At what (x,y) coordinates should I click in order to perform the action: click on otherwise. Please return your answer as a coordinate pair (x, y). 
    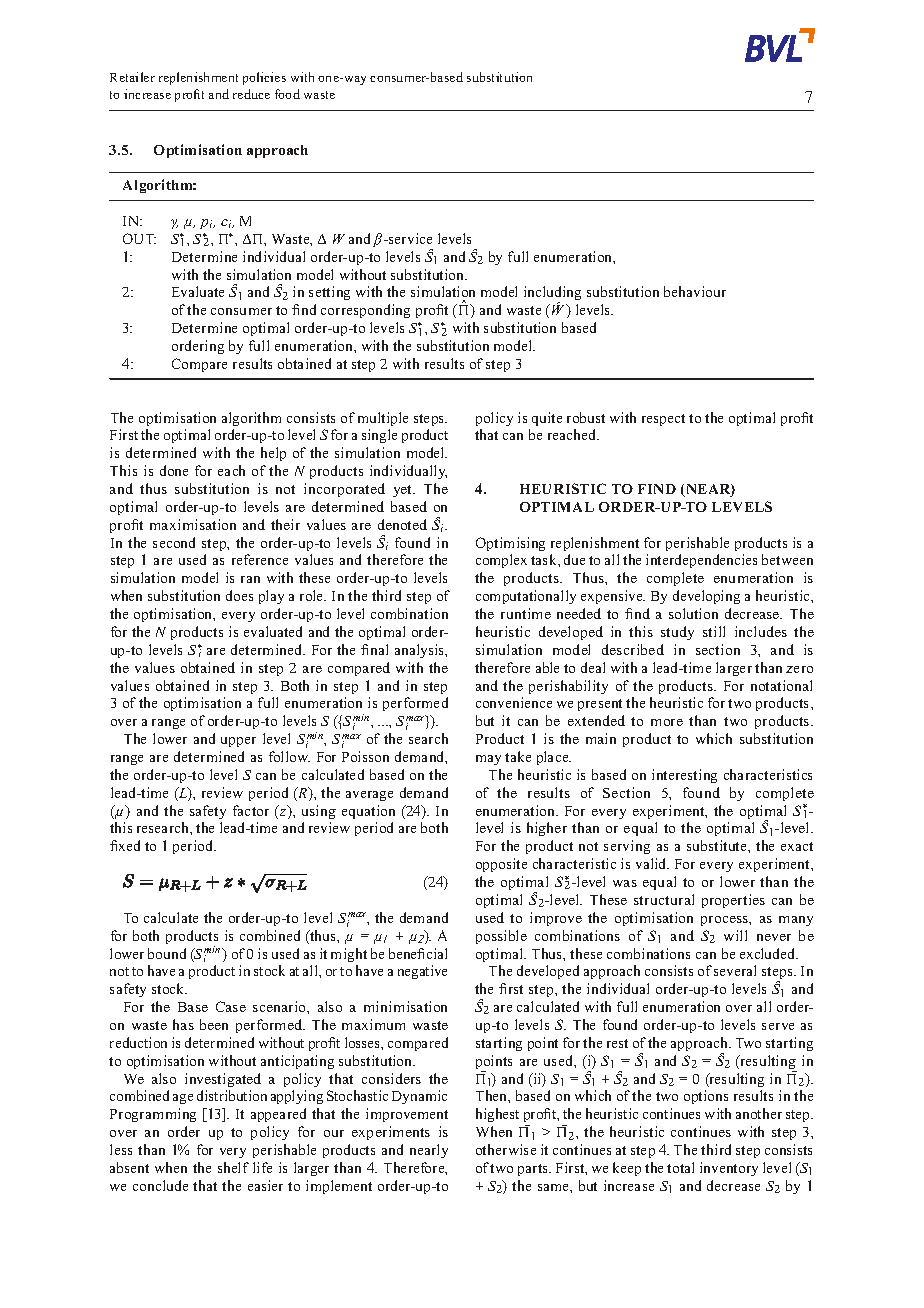
    Looking at the image, I should click on (506, 1149).
